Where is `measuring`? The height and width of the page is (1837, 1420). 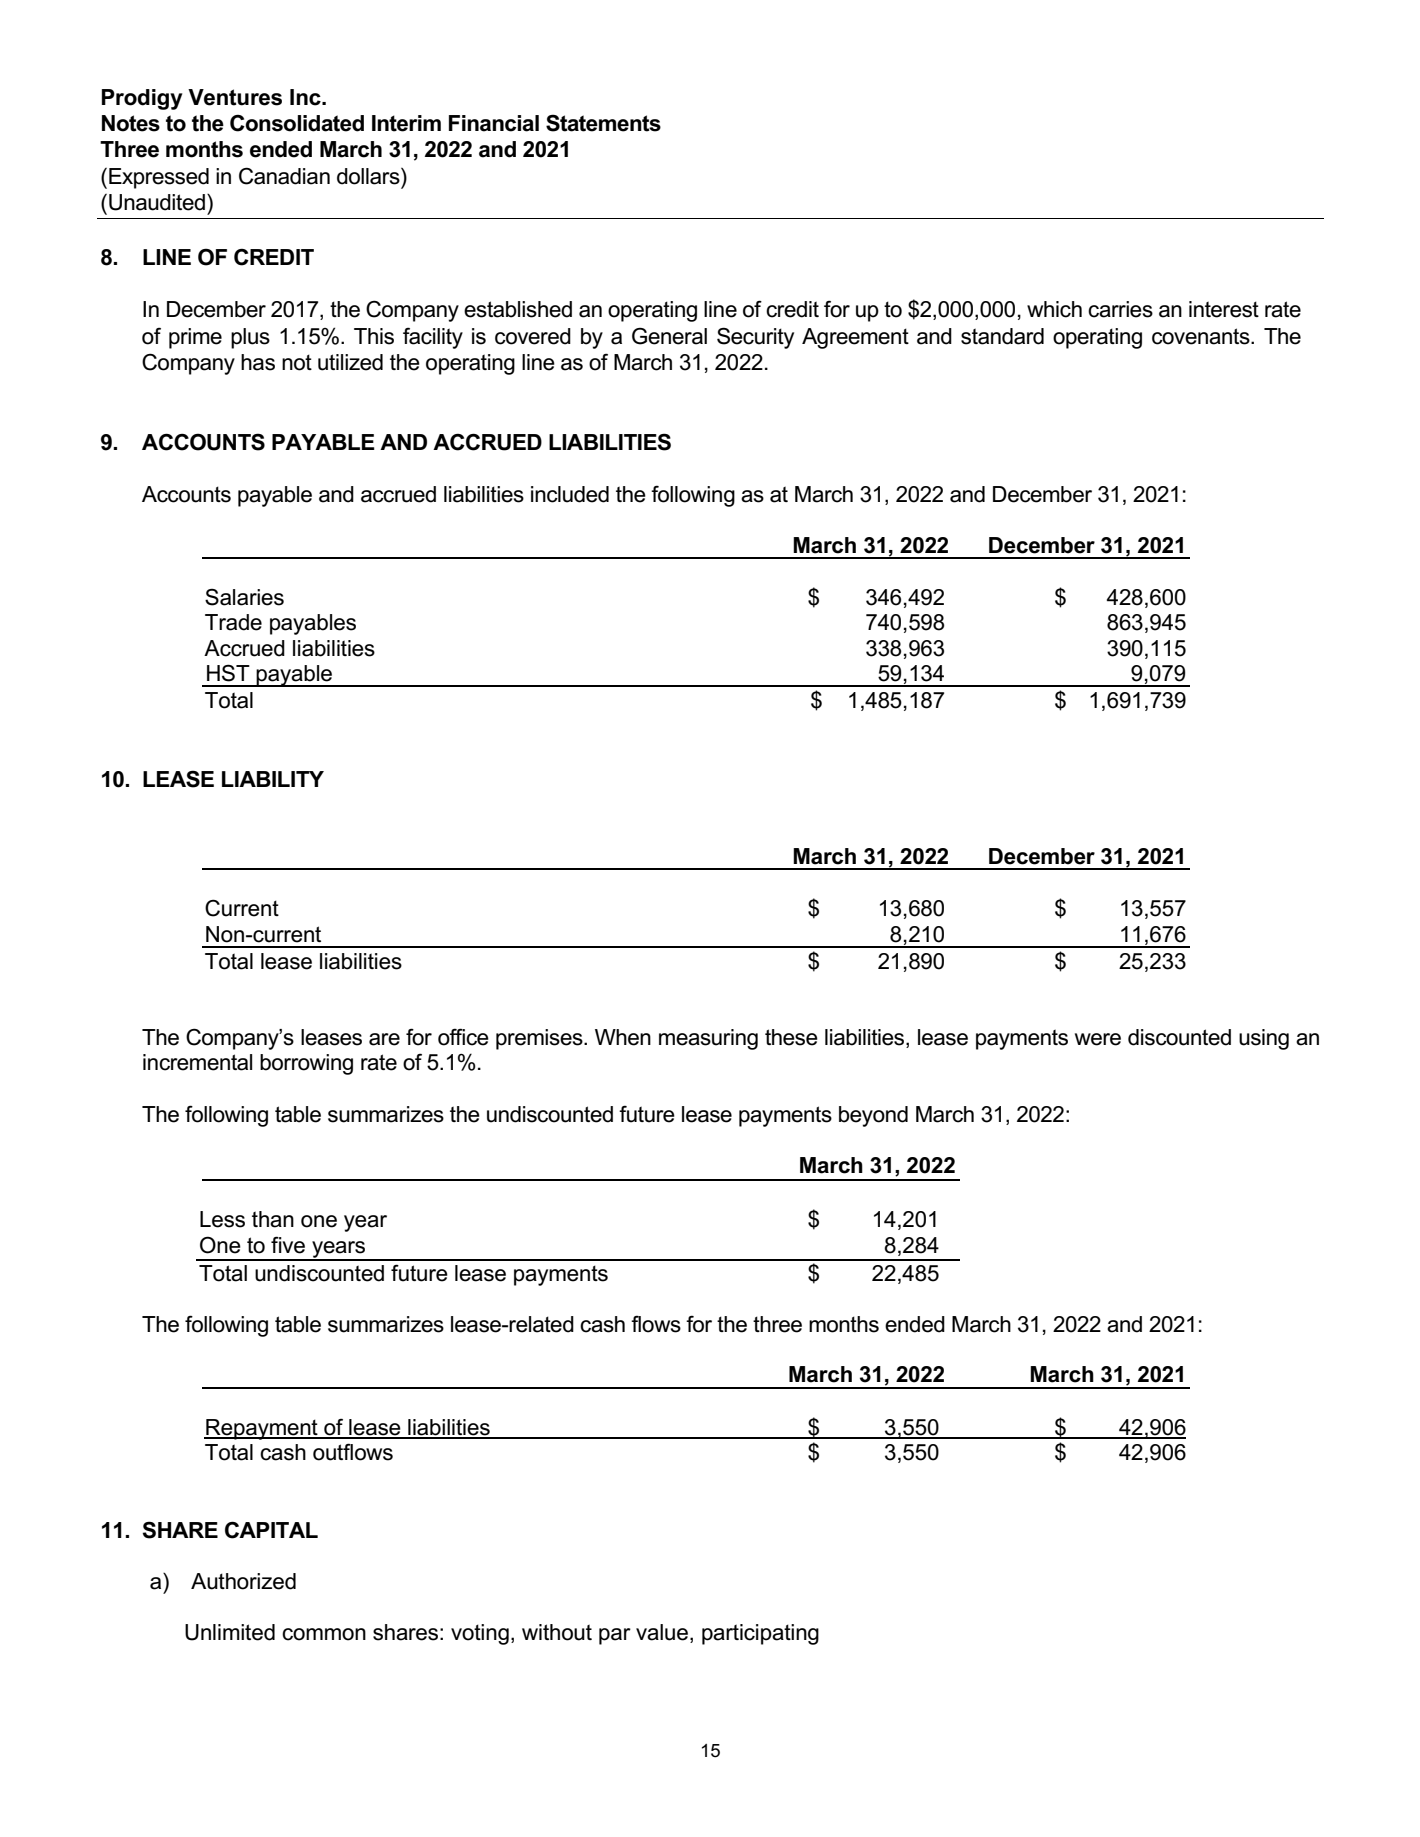
measuring is located at coordinates (708, 1039).
